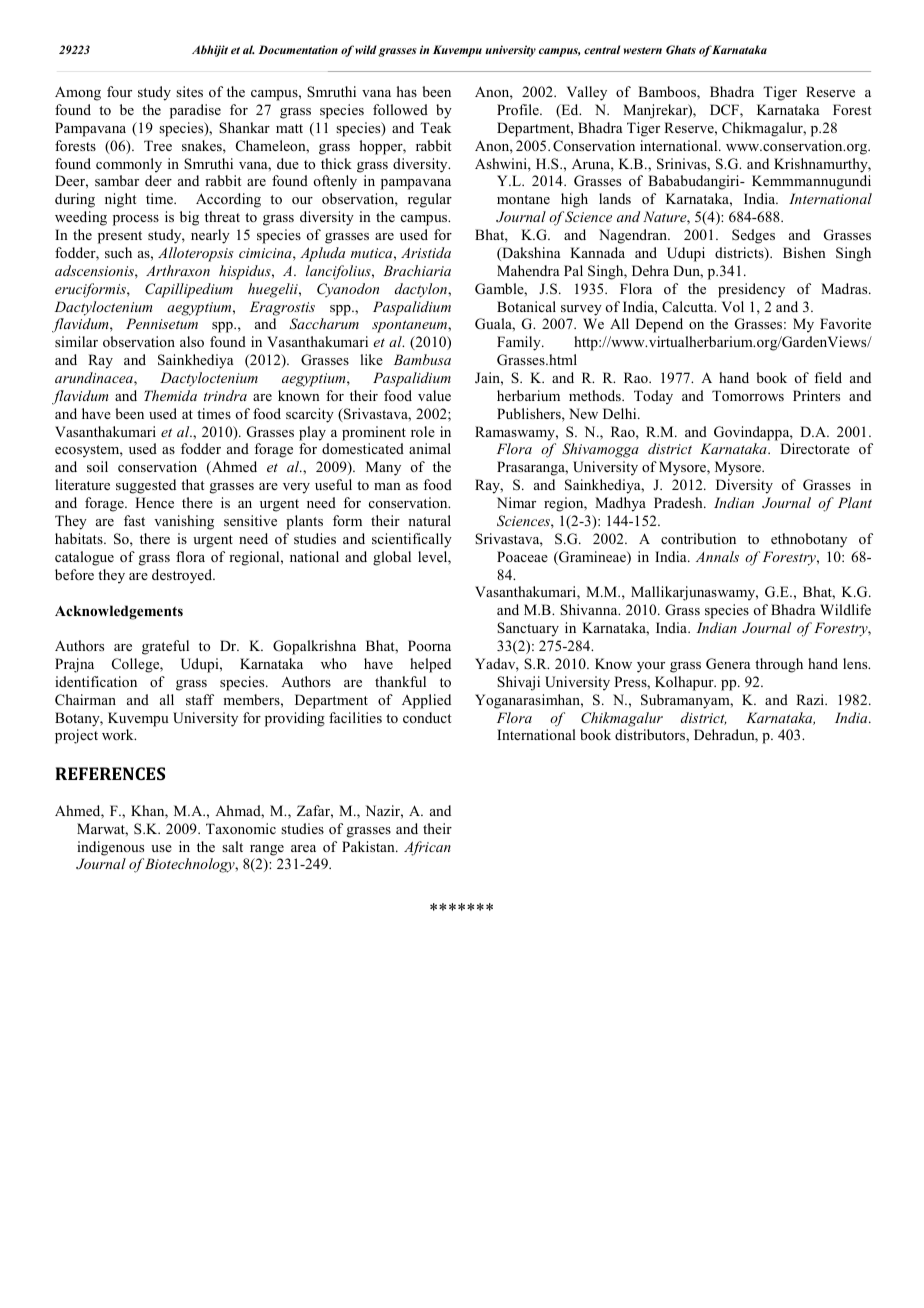 The image size is (924, 1308). I want to click on DCF, so click(725, 111).
